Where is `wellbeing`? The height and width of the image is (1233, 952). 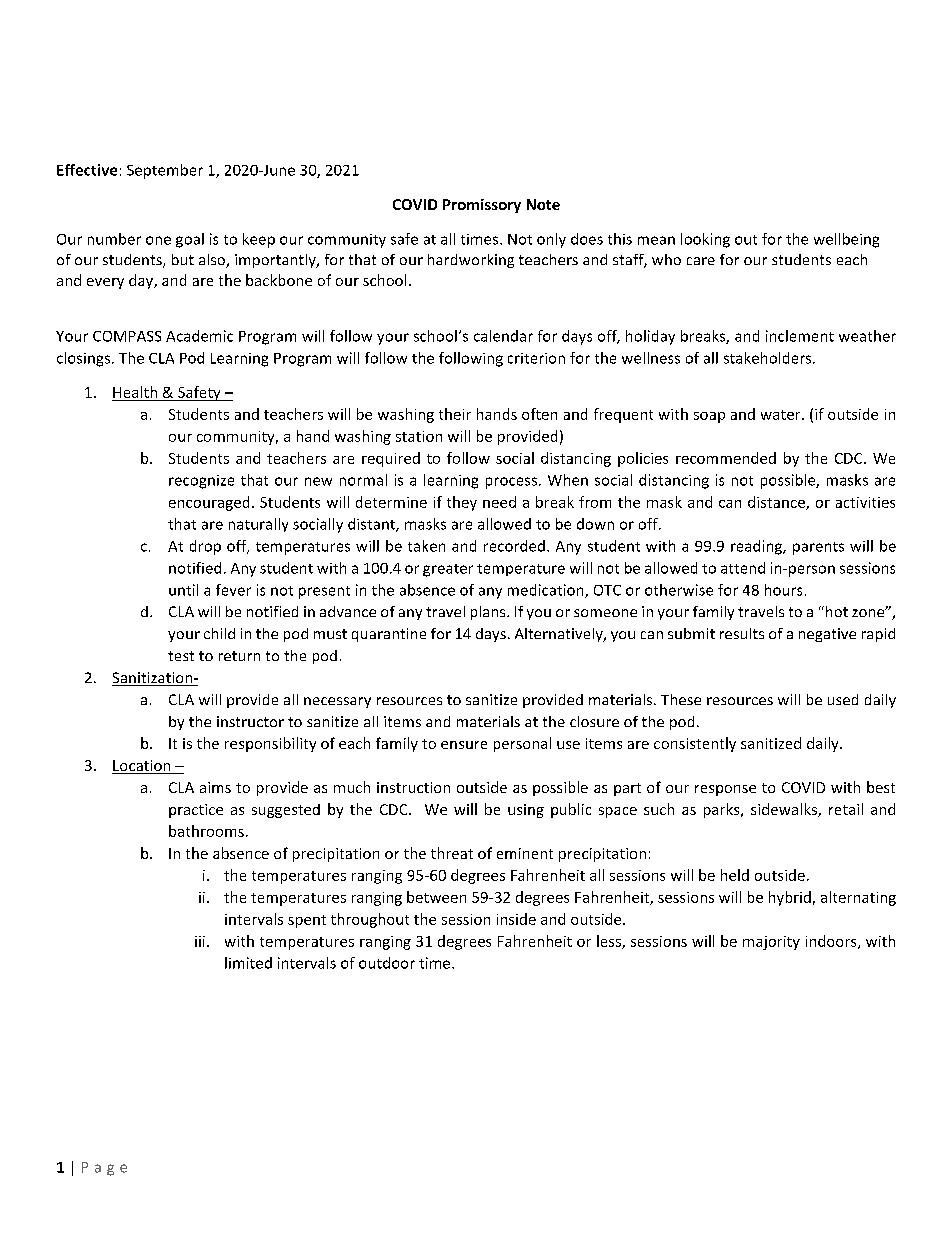
wellbeing is located at coordinates (846, 240).
